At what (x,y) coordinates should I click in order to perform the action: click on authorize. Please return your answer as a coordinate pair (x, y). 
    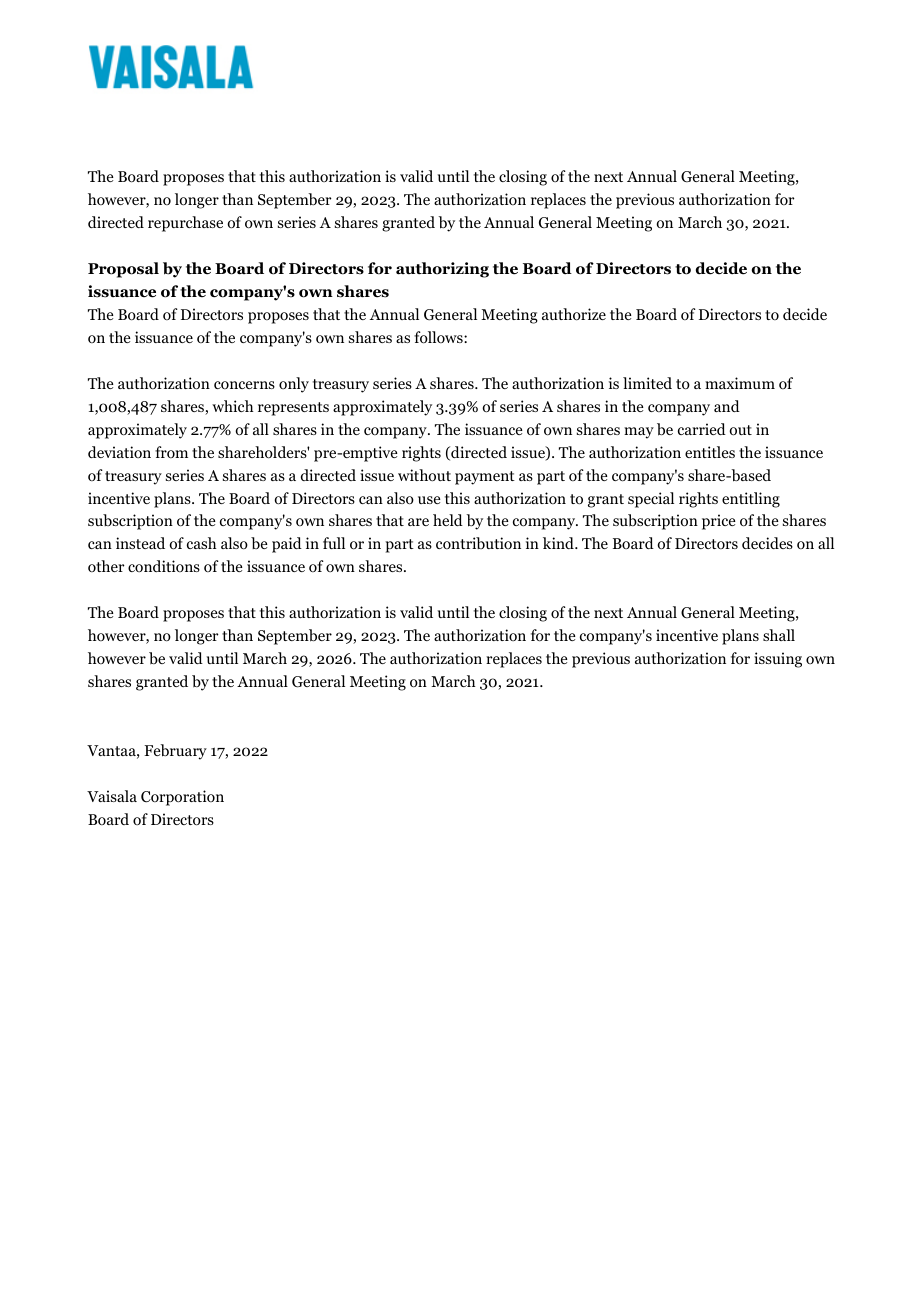
    Looking at the image, I should click on (574, 314).
